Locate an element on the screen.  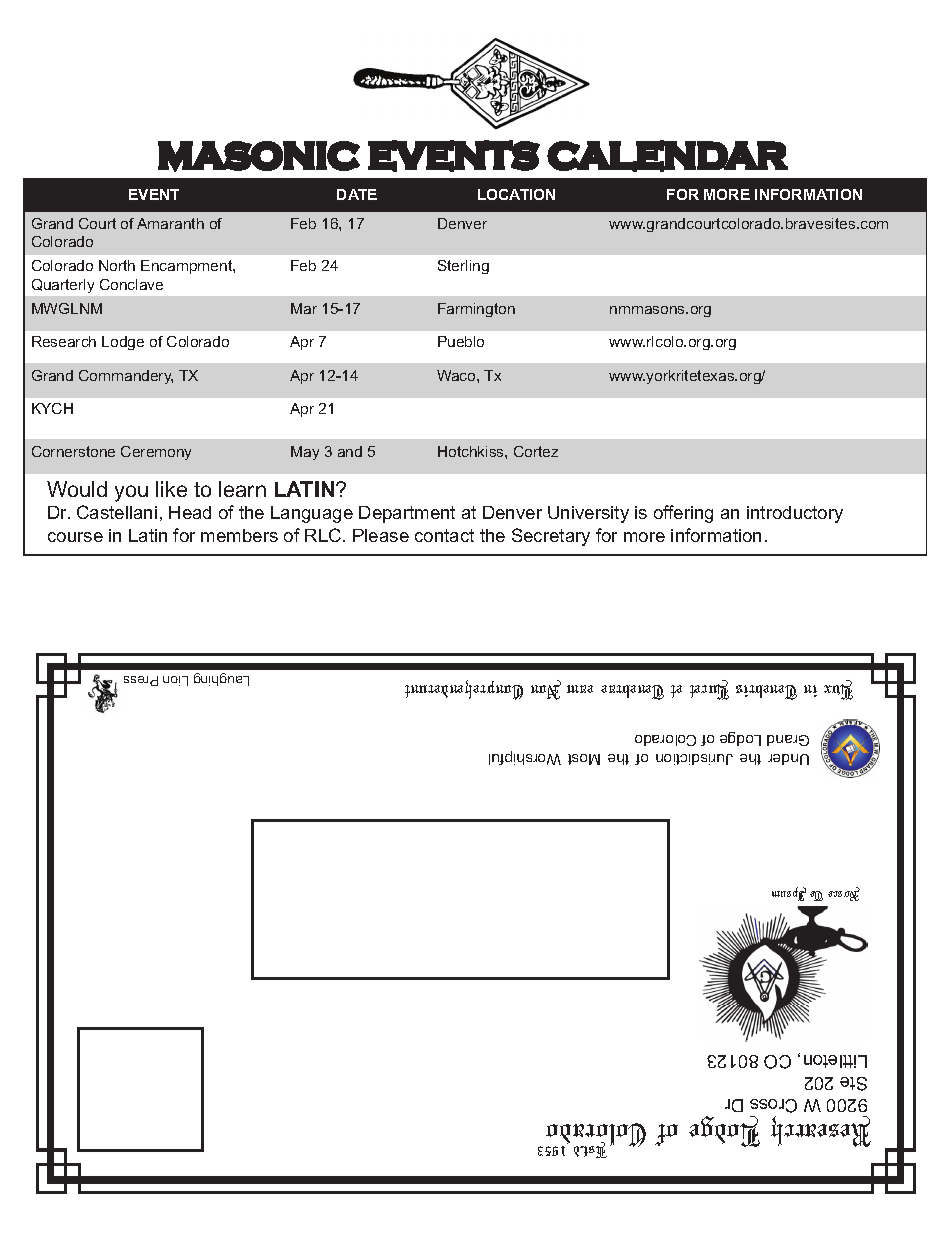
LOCATION is located at coordinates (516, 194).
